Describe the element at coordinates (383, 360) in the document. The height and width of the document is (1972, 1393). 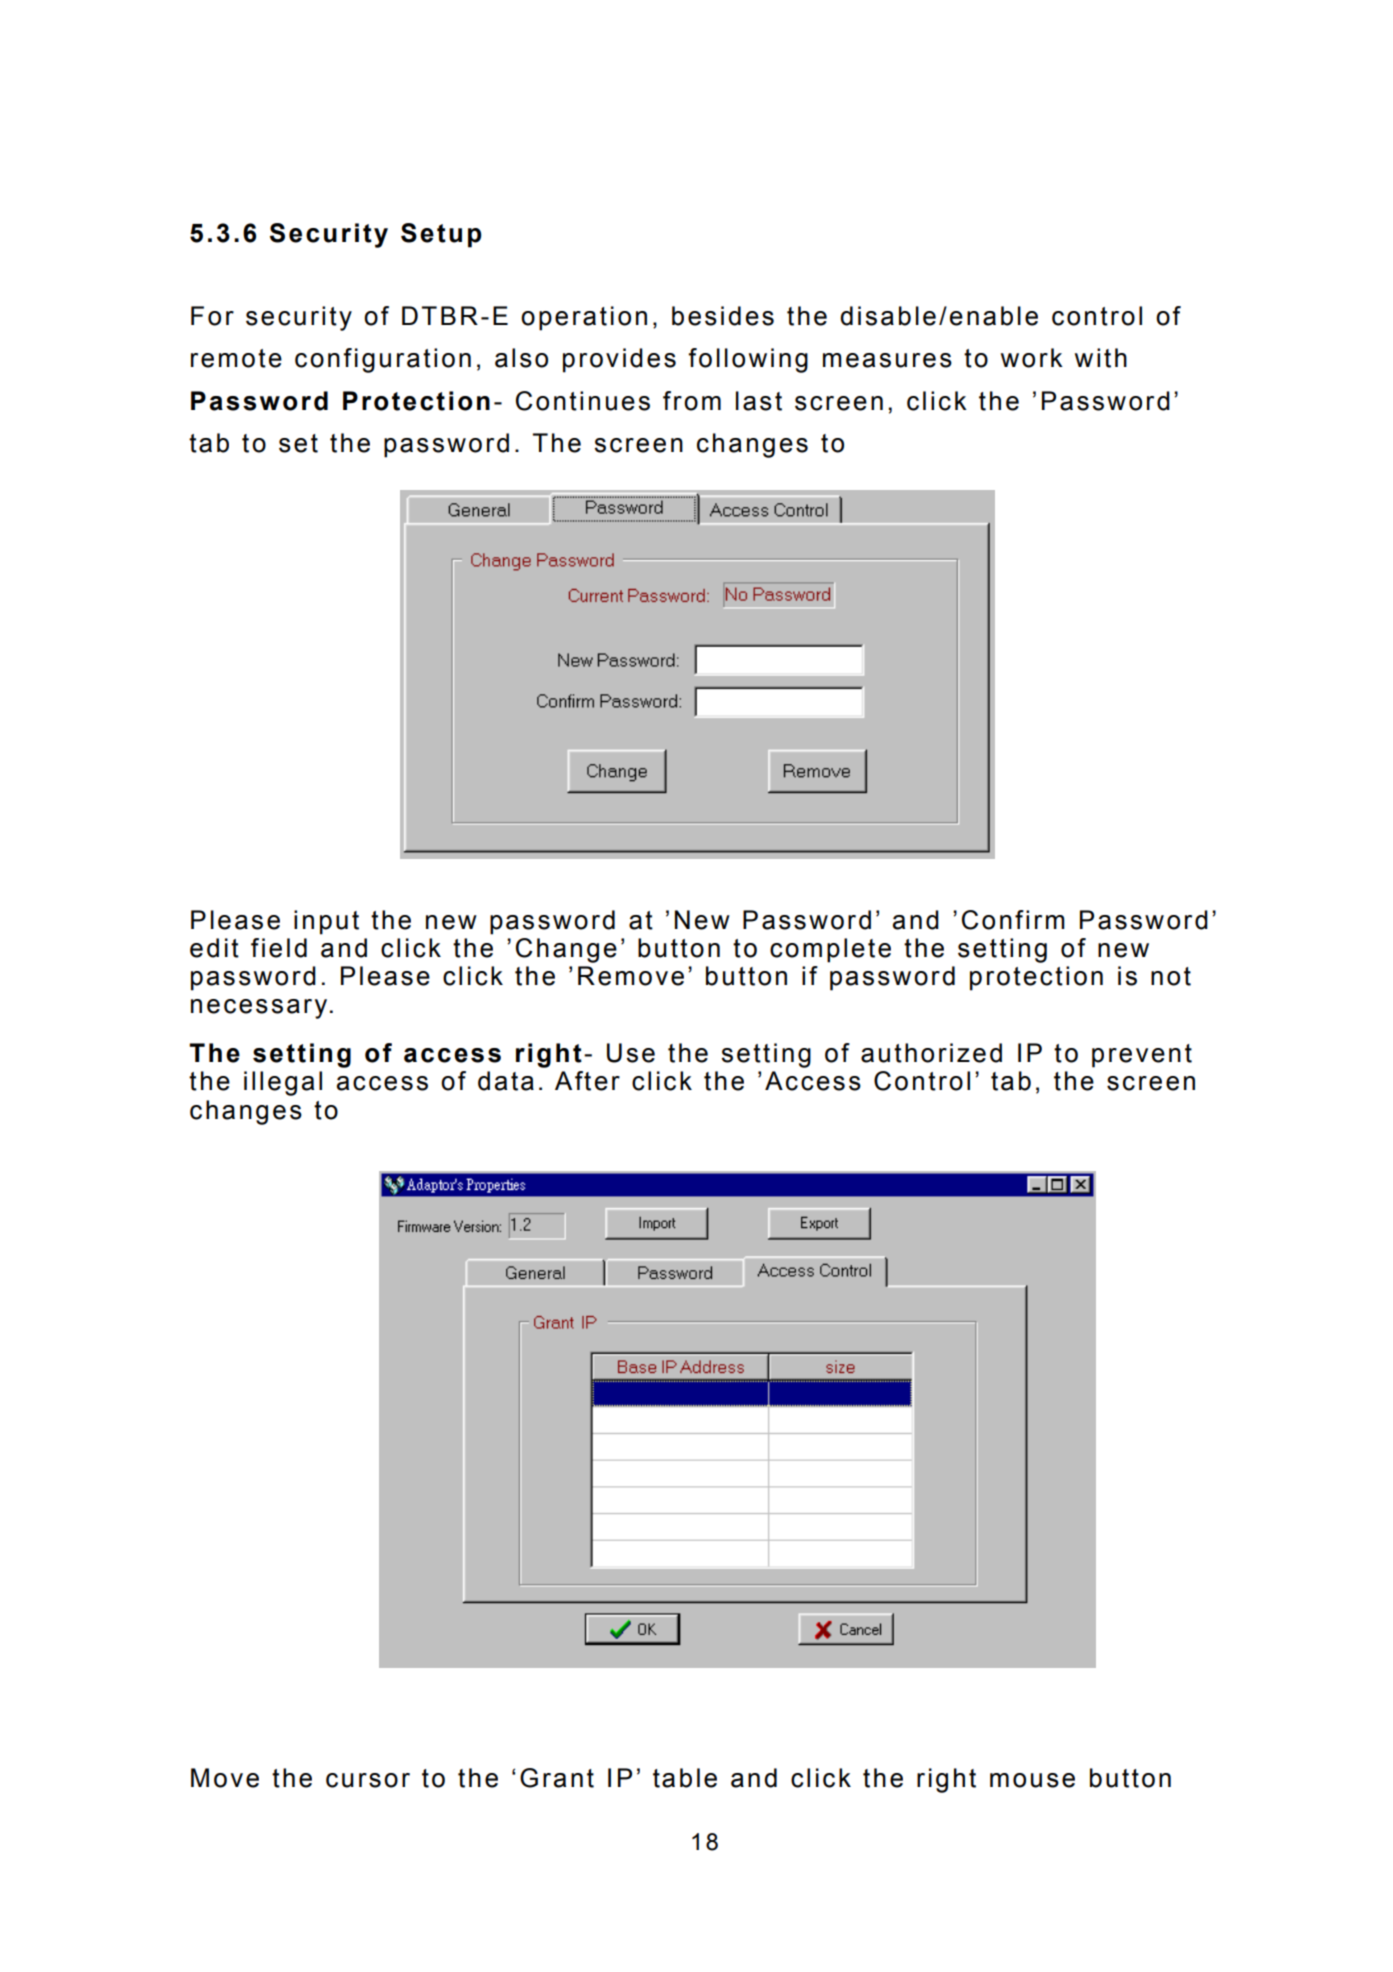
I see `configuration` at that location.
